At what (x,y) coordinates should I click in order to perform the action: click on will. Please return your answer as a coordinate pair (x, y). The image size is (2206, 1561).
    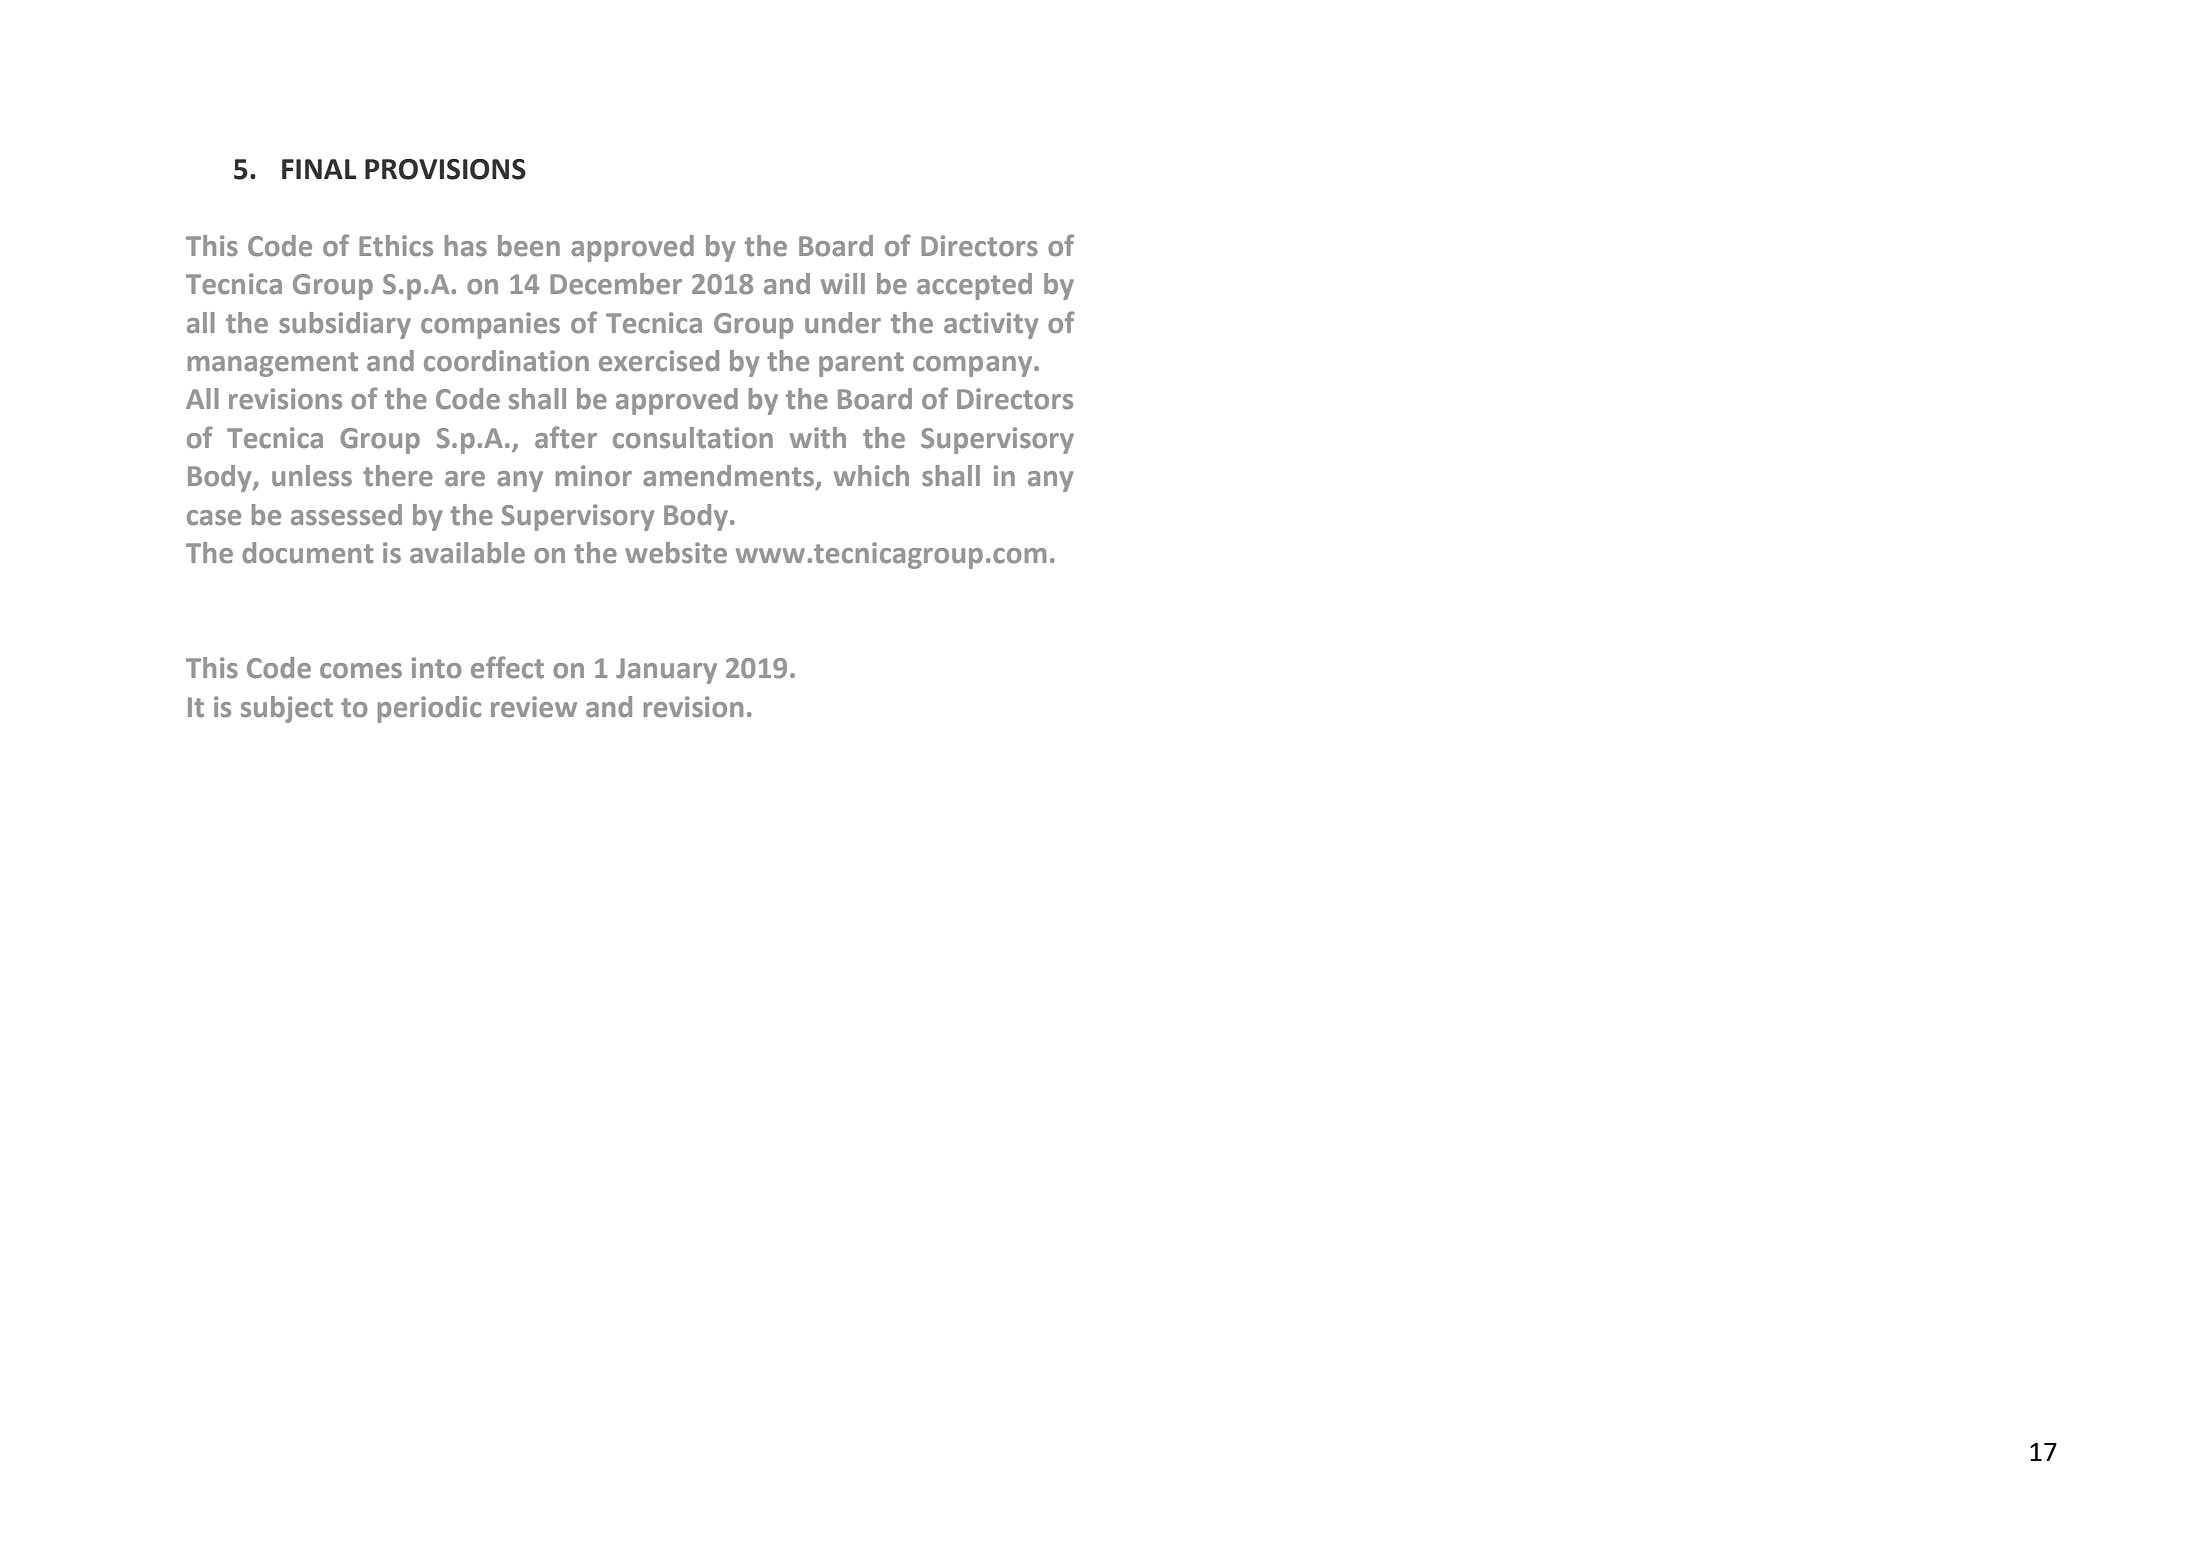
    Looking at the image, I should click on (843, 283).
